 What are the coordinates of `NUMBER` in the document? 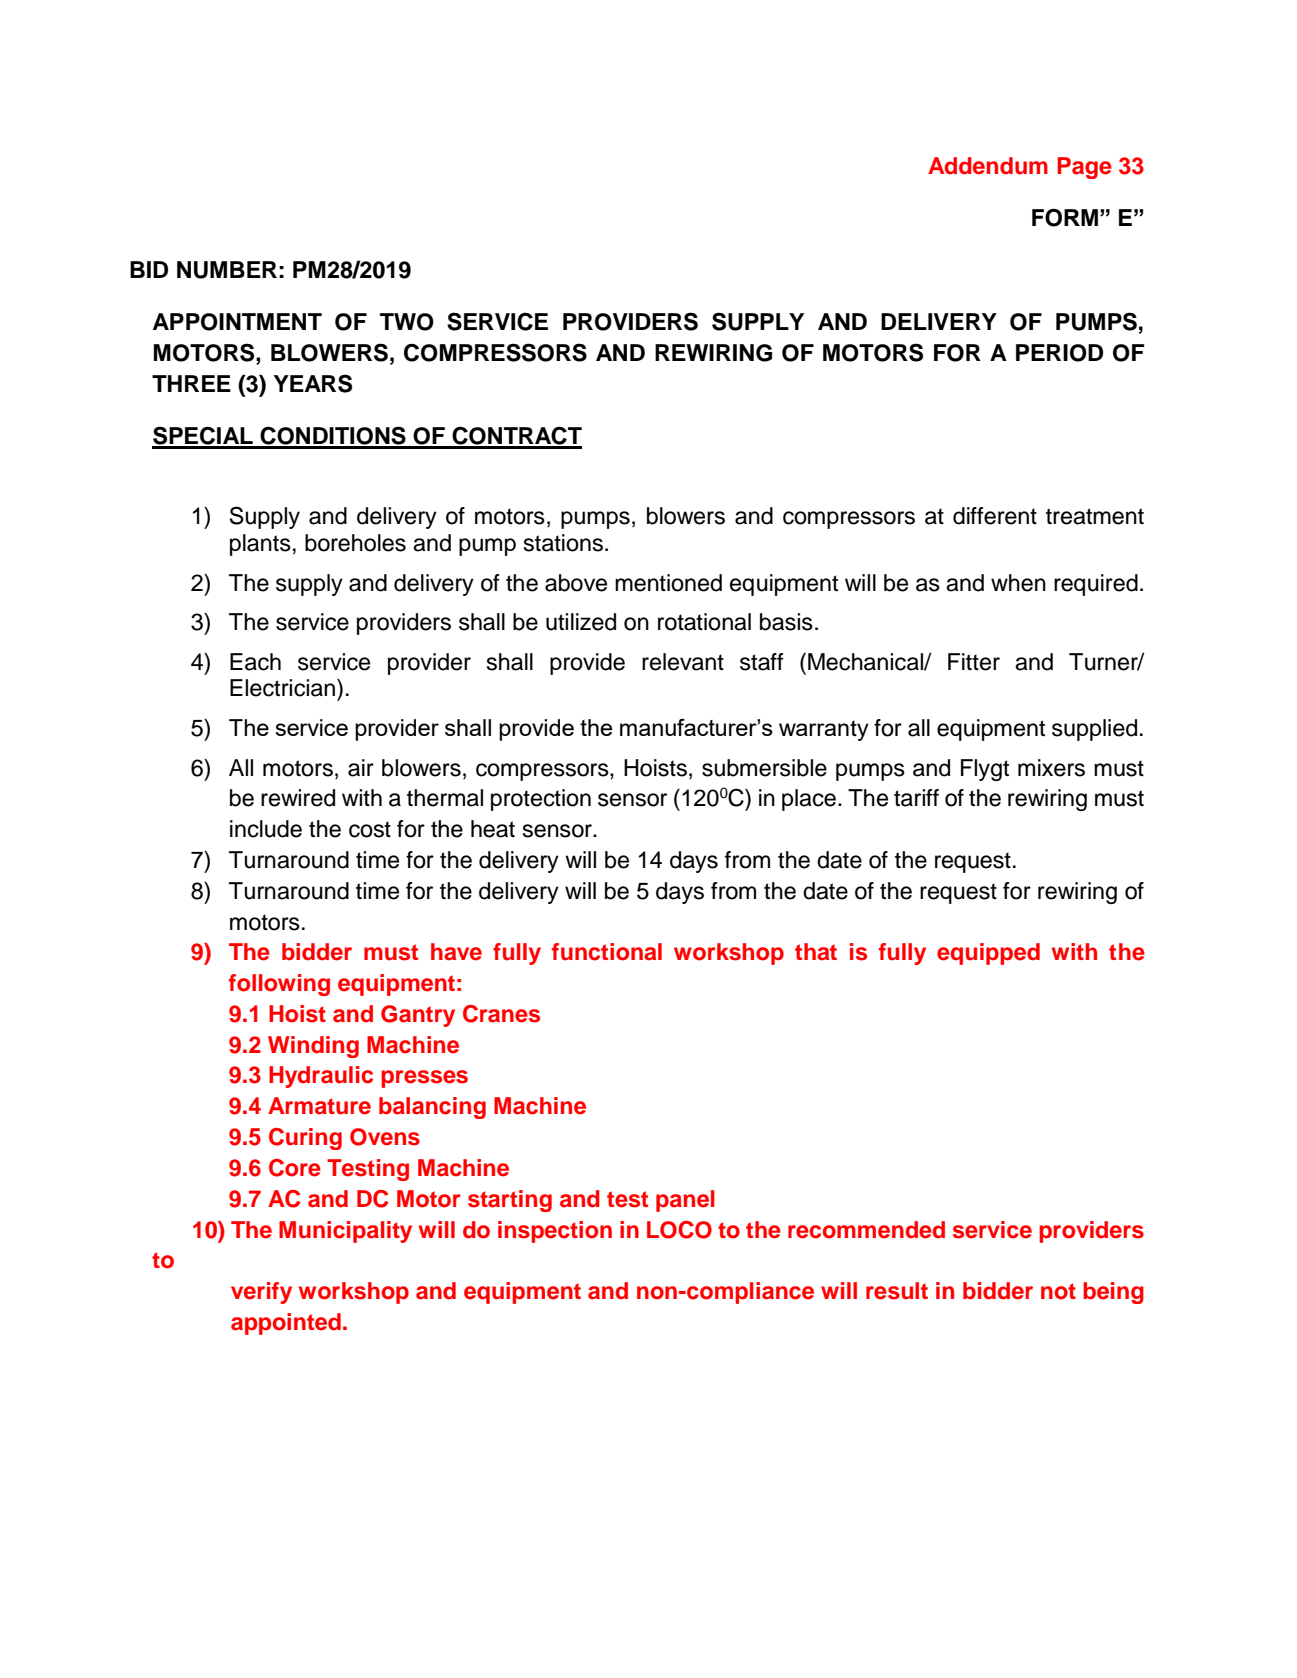 It's located at (227, 270).
